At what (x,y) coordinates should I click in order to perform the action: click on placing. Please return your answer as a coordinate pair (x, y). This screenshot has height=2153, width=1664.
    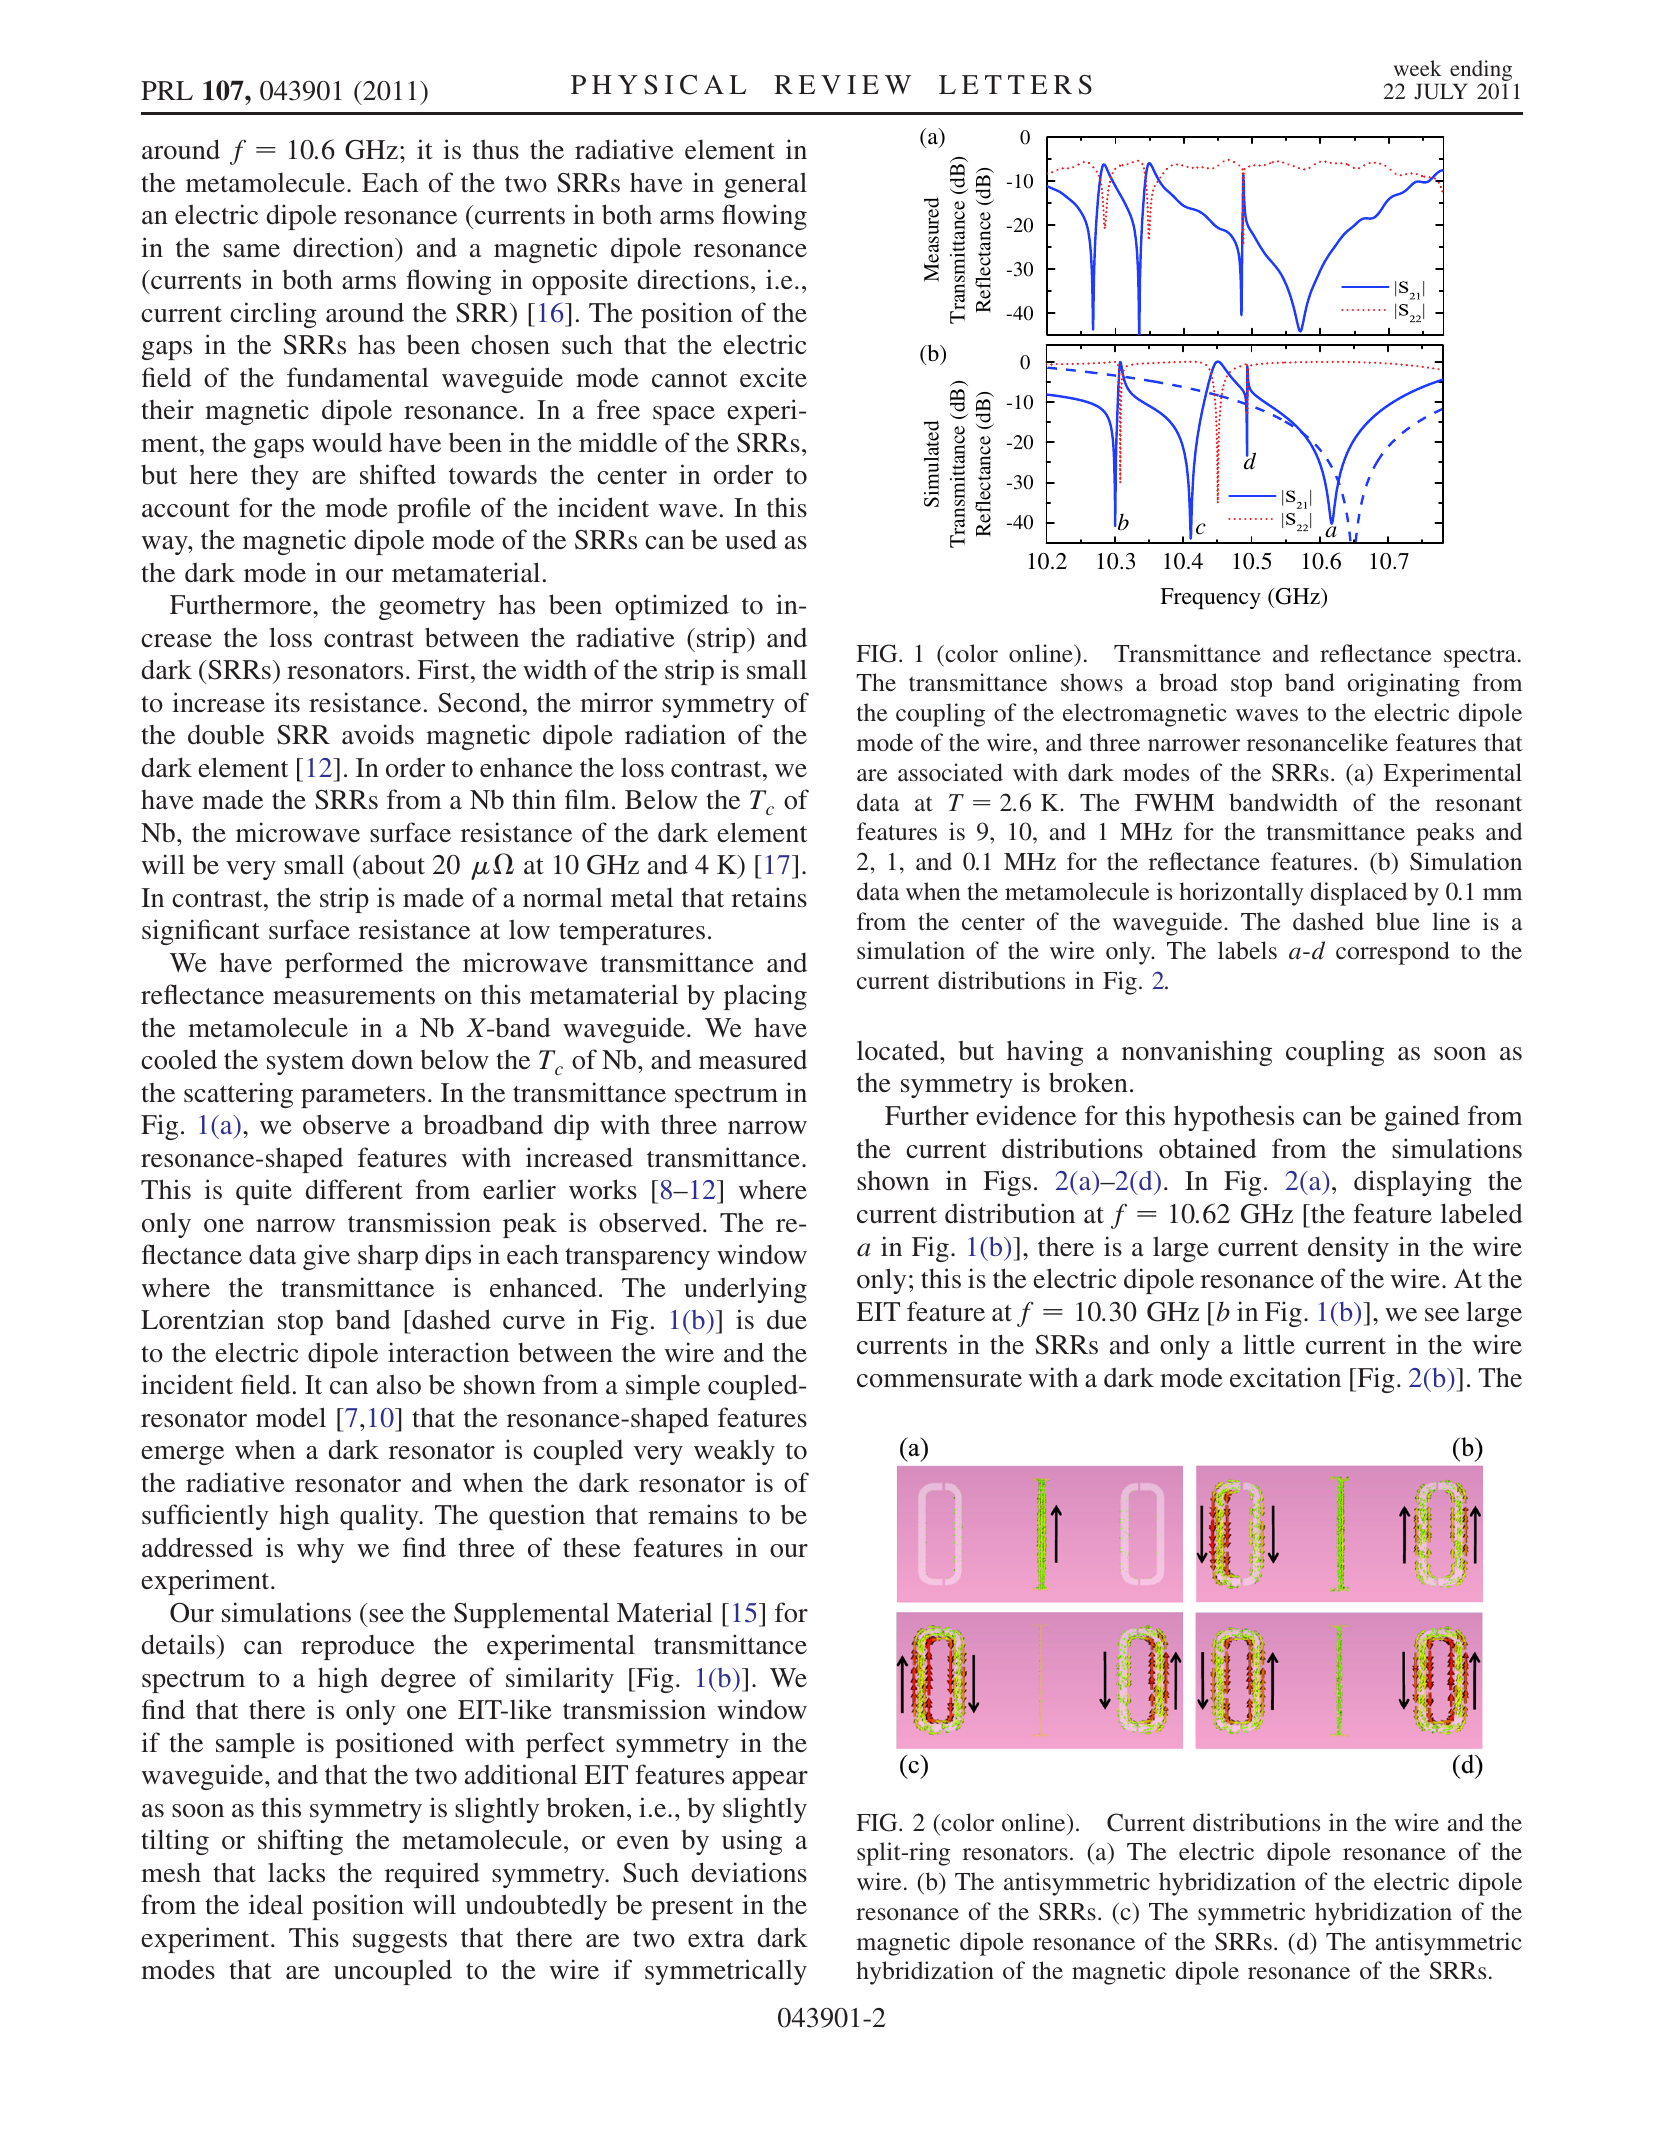
    Looking at the image, I should click on (765, 997).
